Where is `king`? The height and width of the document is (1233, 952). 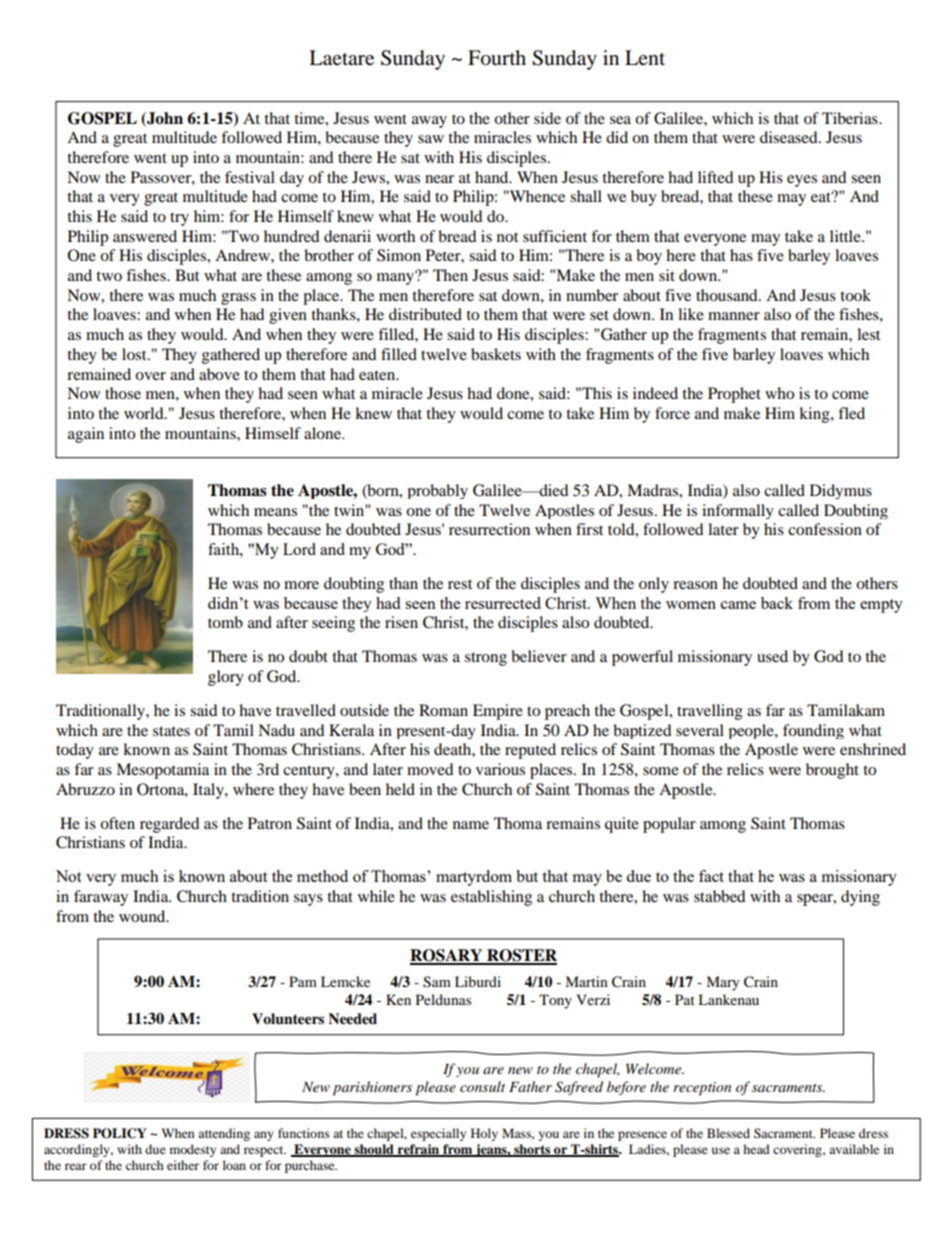
king is located at coordinates (815, 415).
